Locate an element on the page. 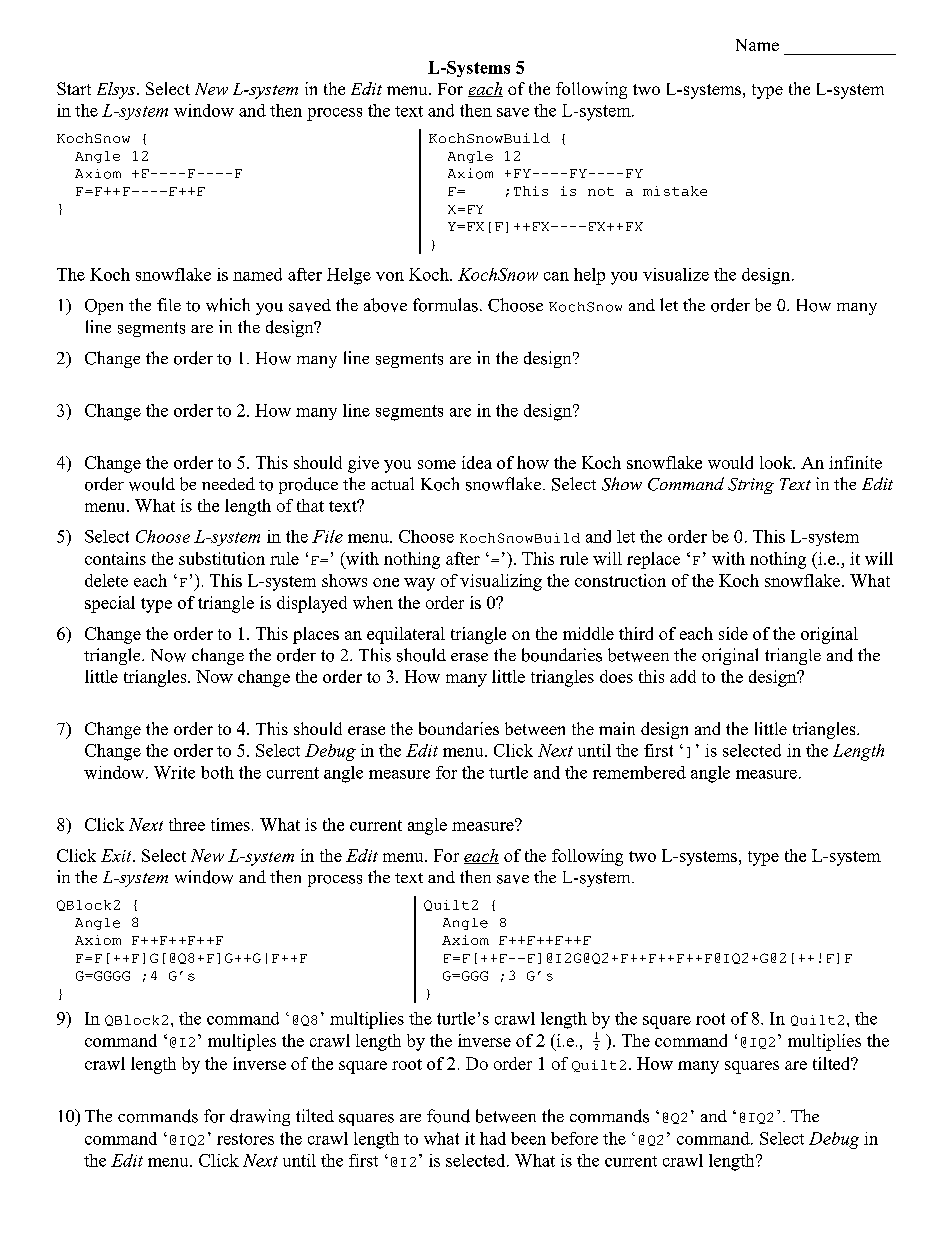 This page has width=952, height=1233. mistake is located at coordinates (675, 191).
